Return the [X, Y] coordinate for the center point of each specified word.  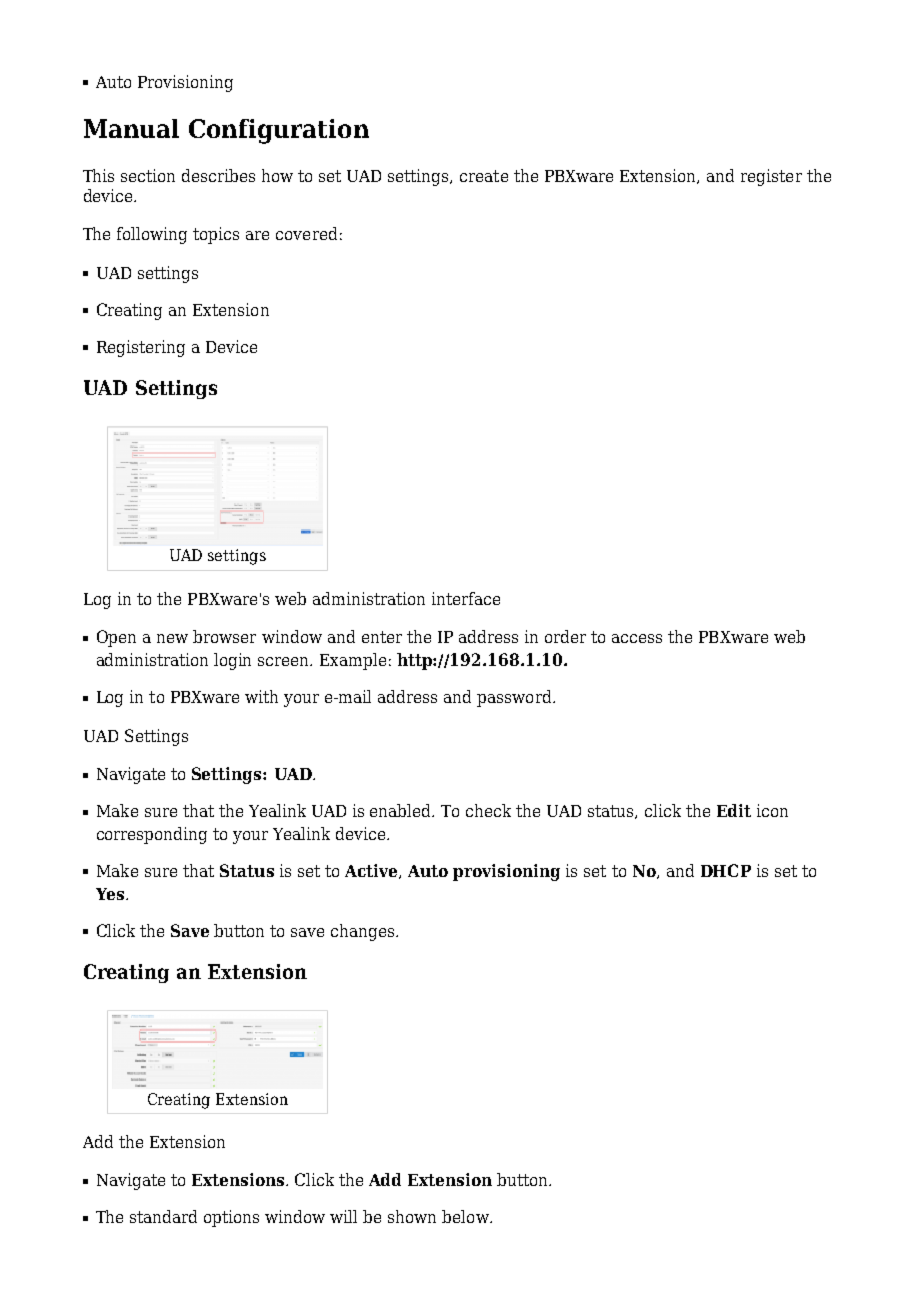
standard [163, 1216]
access [637, 638]
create [484, 176]
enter [382, 637]
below [466, 1216]
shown [412, 1216]
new [172, 638]
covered [306, 233]
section [148, 175]
